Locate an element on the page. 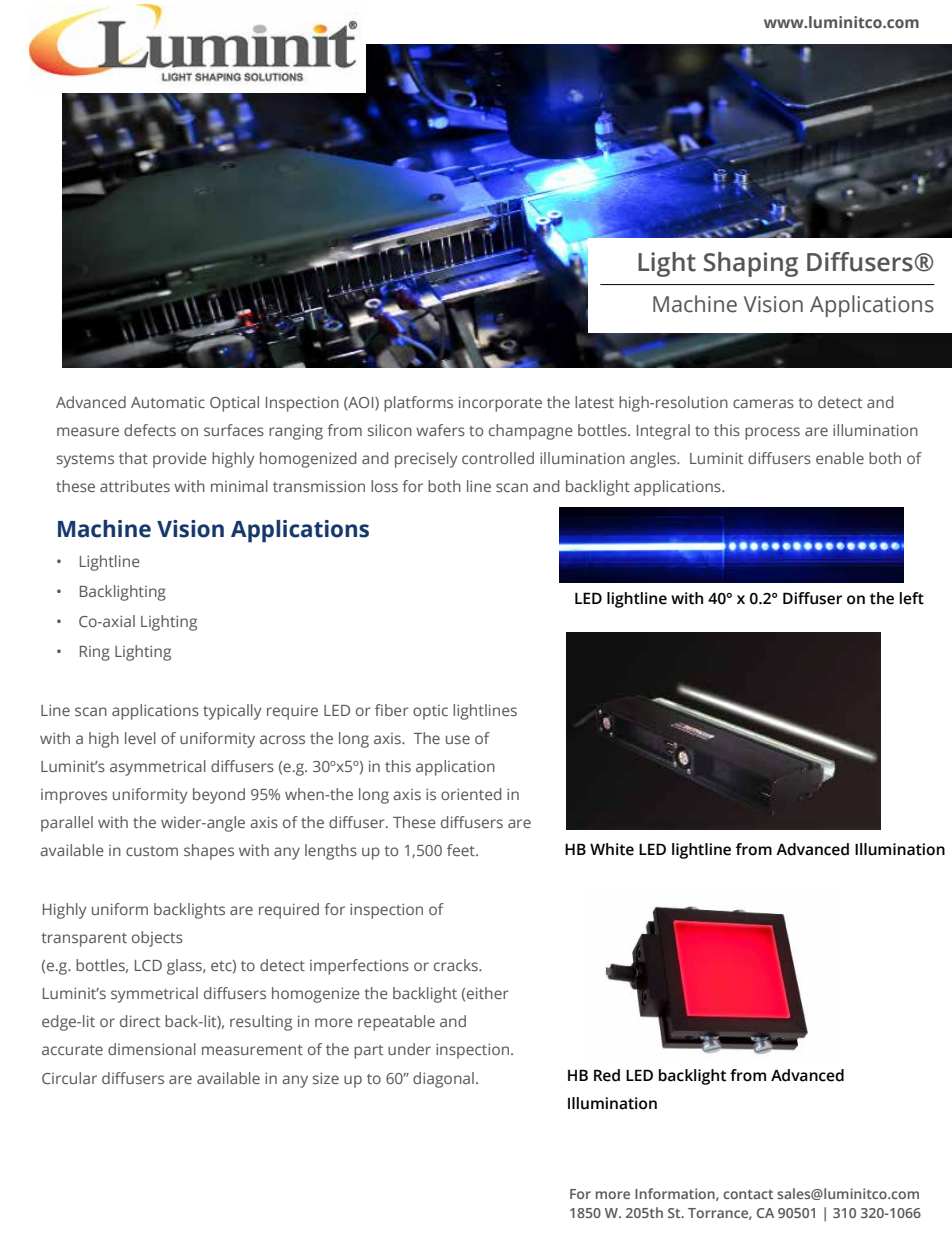 The height and width of the page is (1233, 952). feet is located at coordinates (462, 850).
